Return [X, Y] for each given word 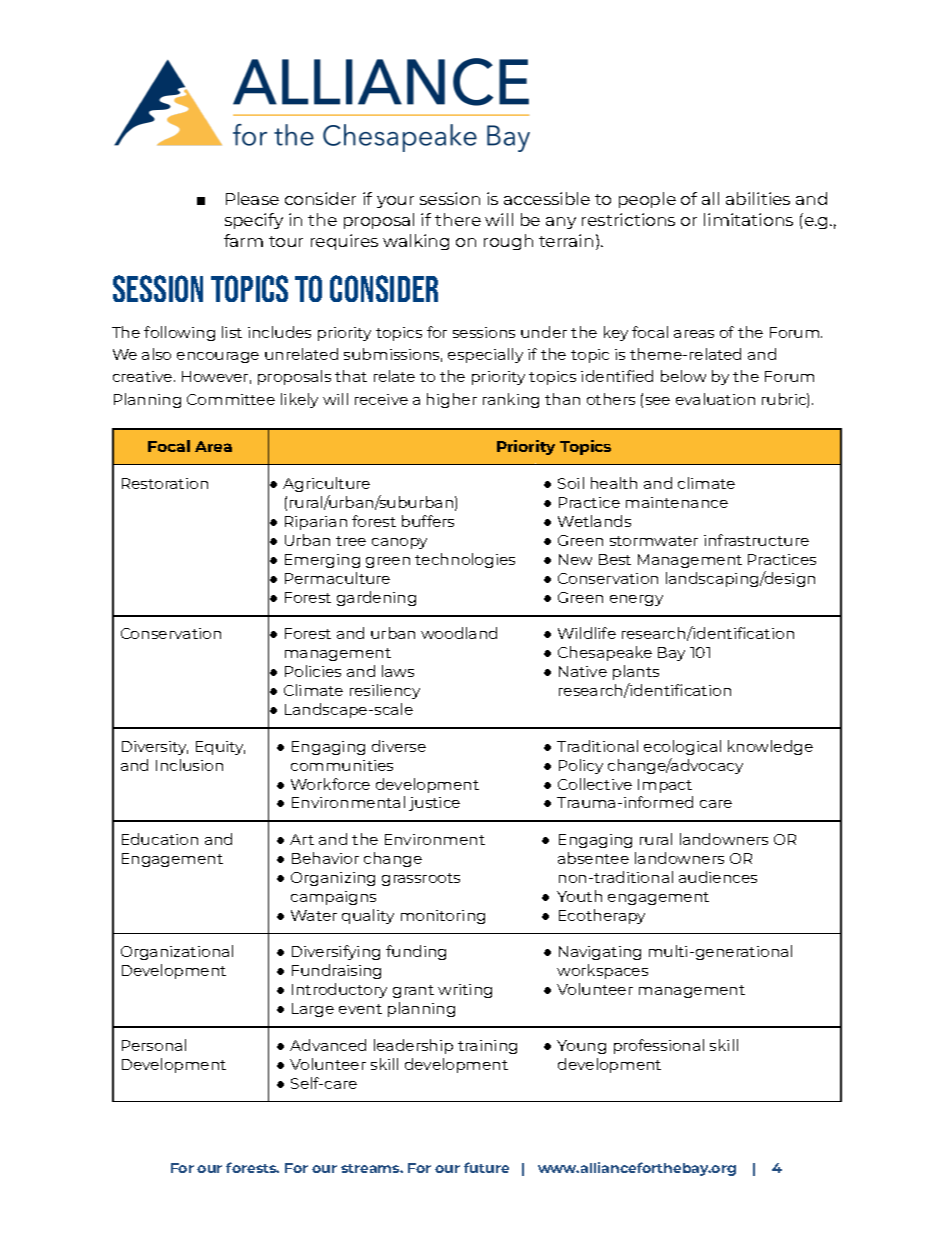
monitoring [443, 917]
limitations [748, 219]
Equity [220, 748]
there [458, 219]
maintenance [677, 502]
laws [398, 671]
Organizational [177, 952]
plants [636, 672]
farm [243, 240]
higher [452, 400]
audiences [718, 877]
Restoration [165, 483]
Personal [154, 1045]
